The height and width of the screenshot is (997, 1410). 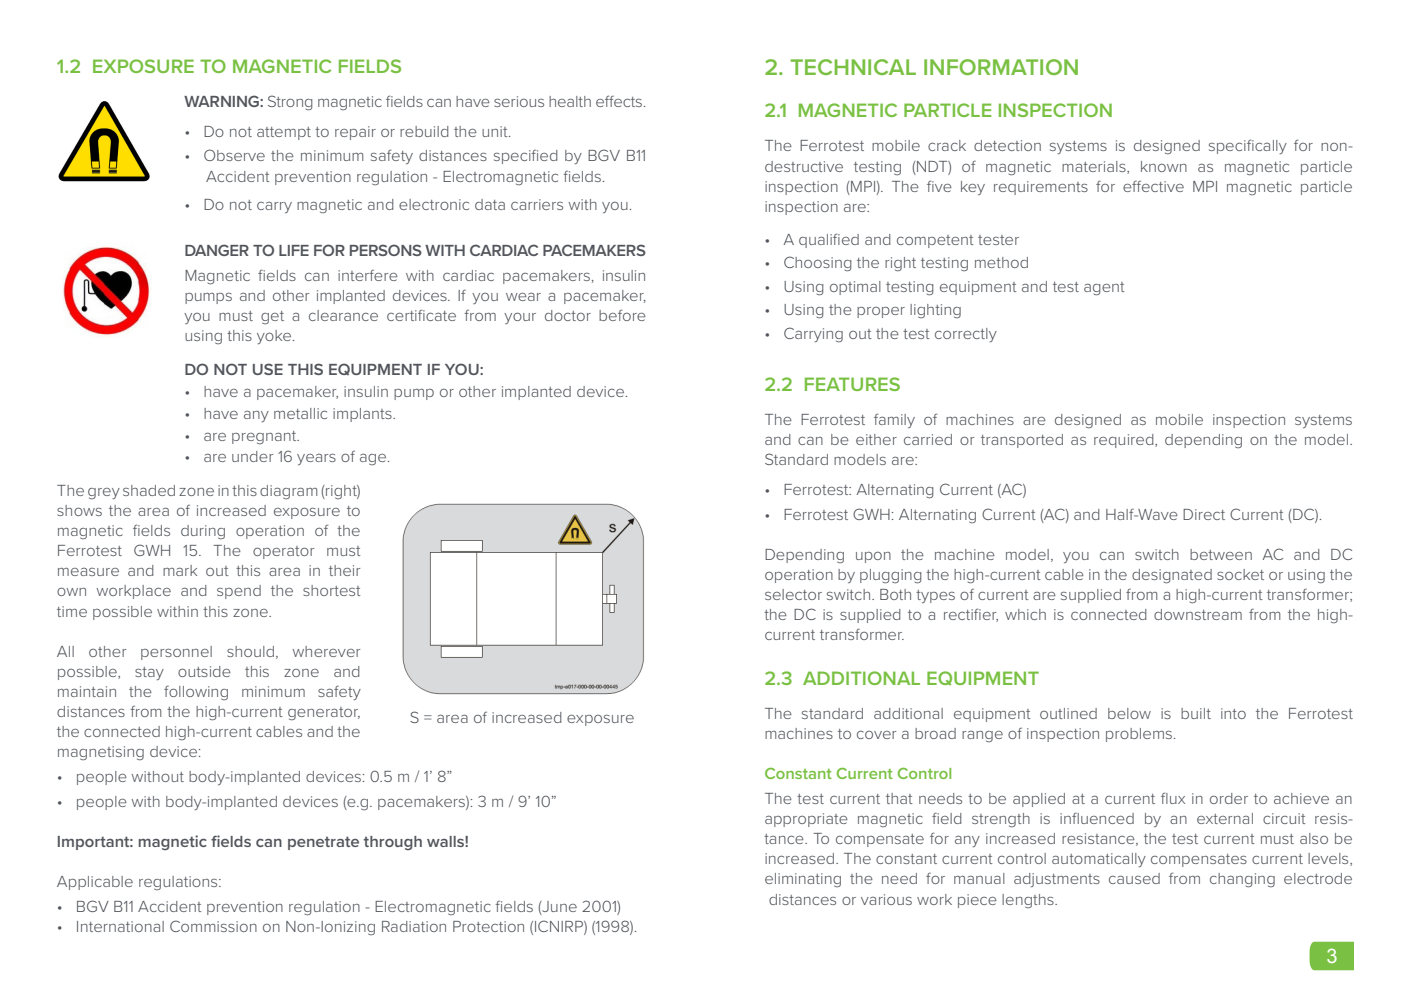 I want to click on before, so click(x=622, y=315).
